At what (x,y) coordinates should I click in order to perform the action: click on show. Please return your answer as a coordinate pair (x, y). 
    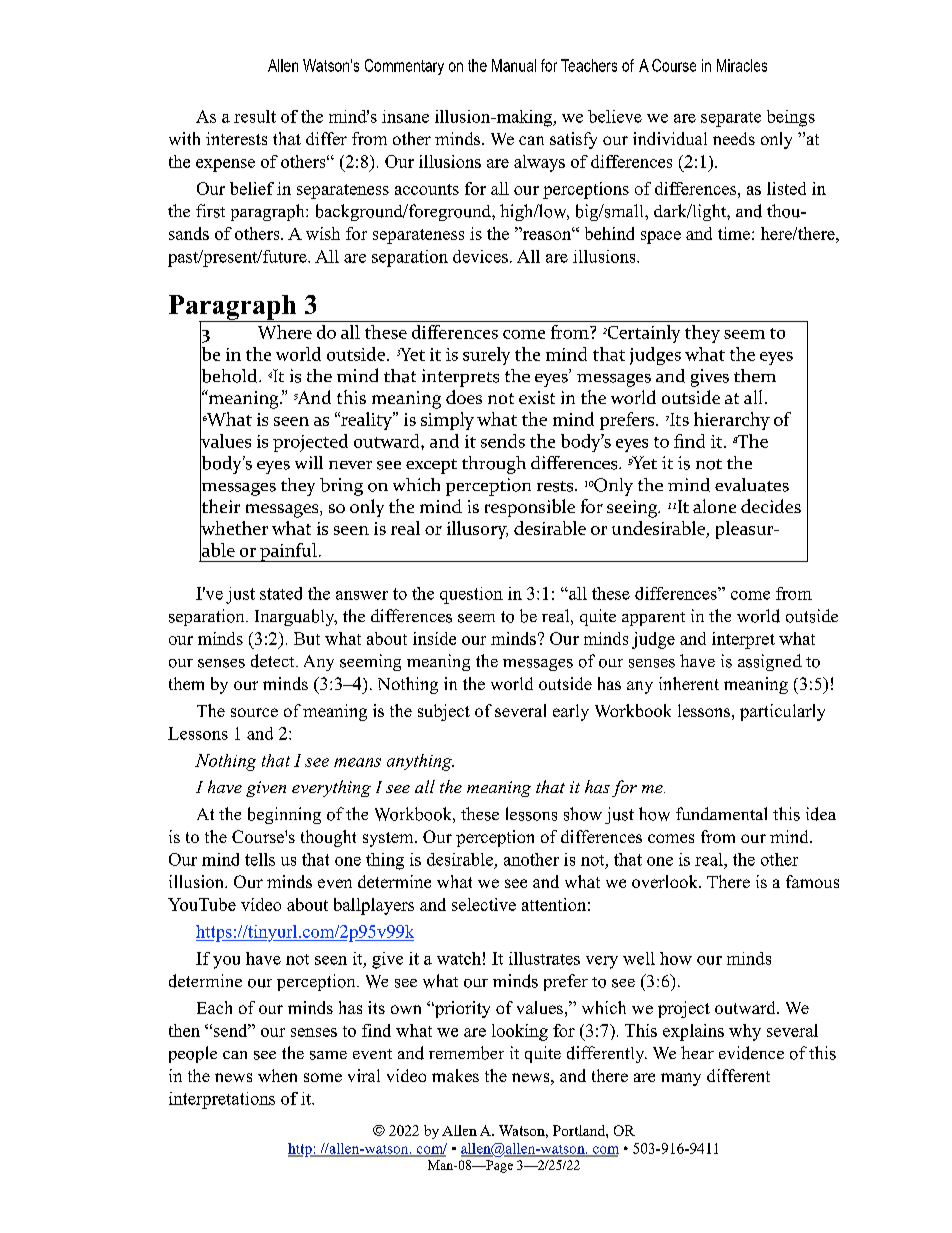
    Looking at the image, I should click on (583, 814).
